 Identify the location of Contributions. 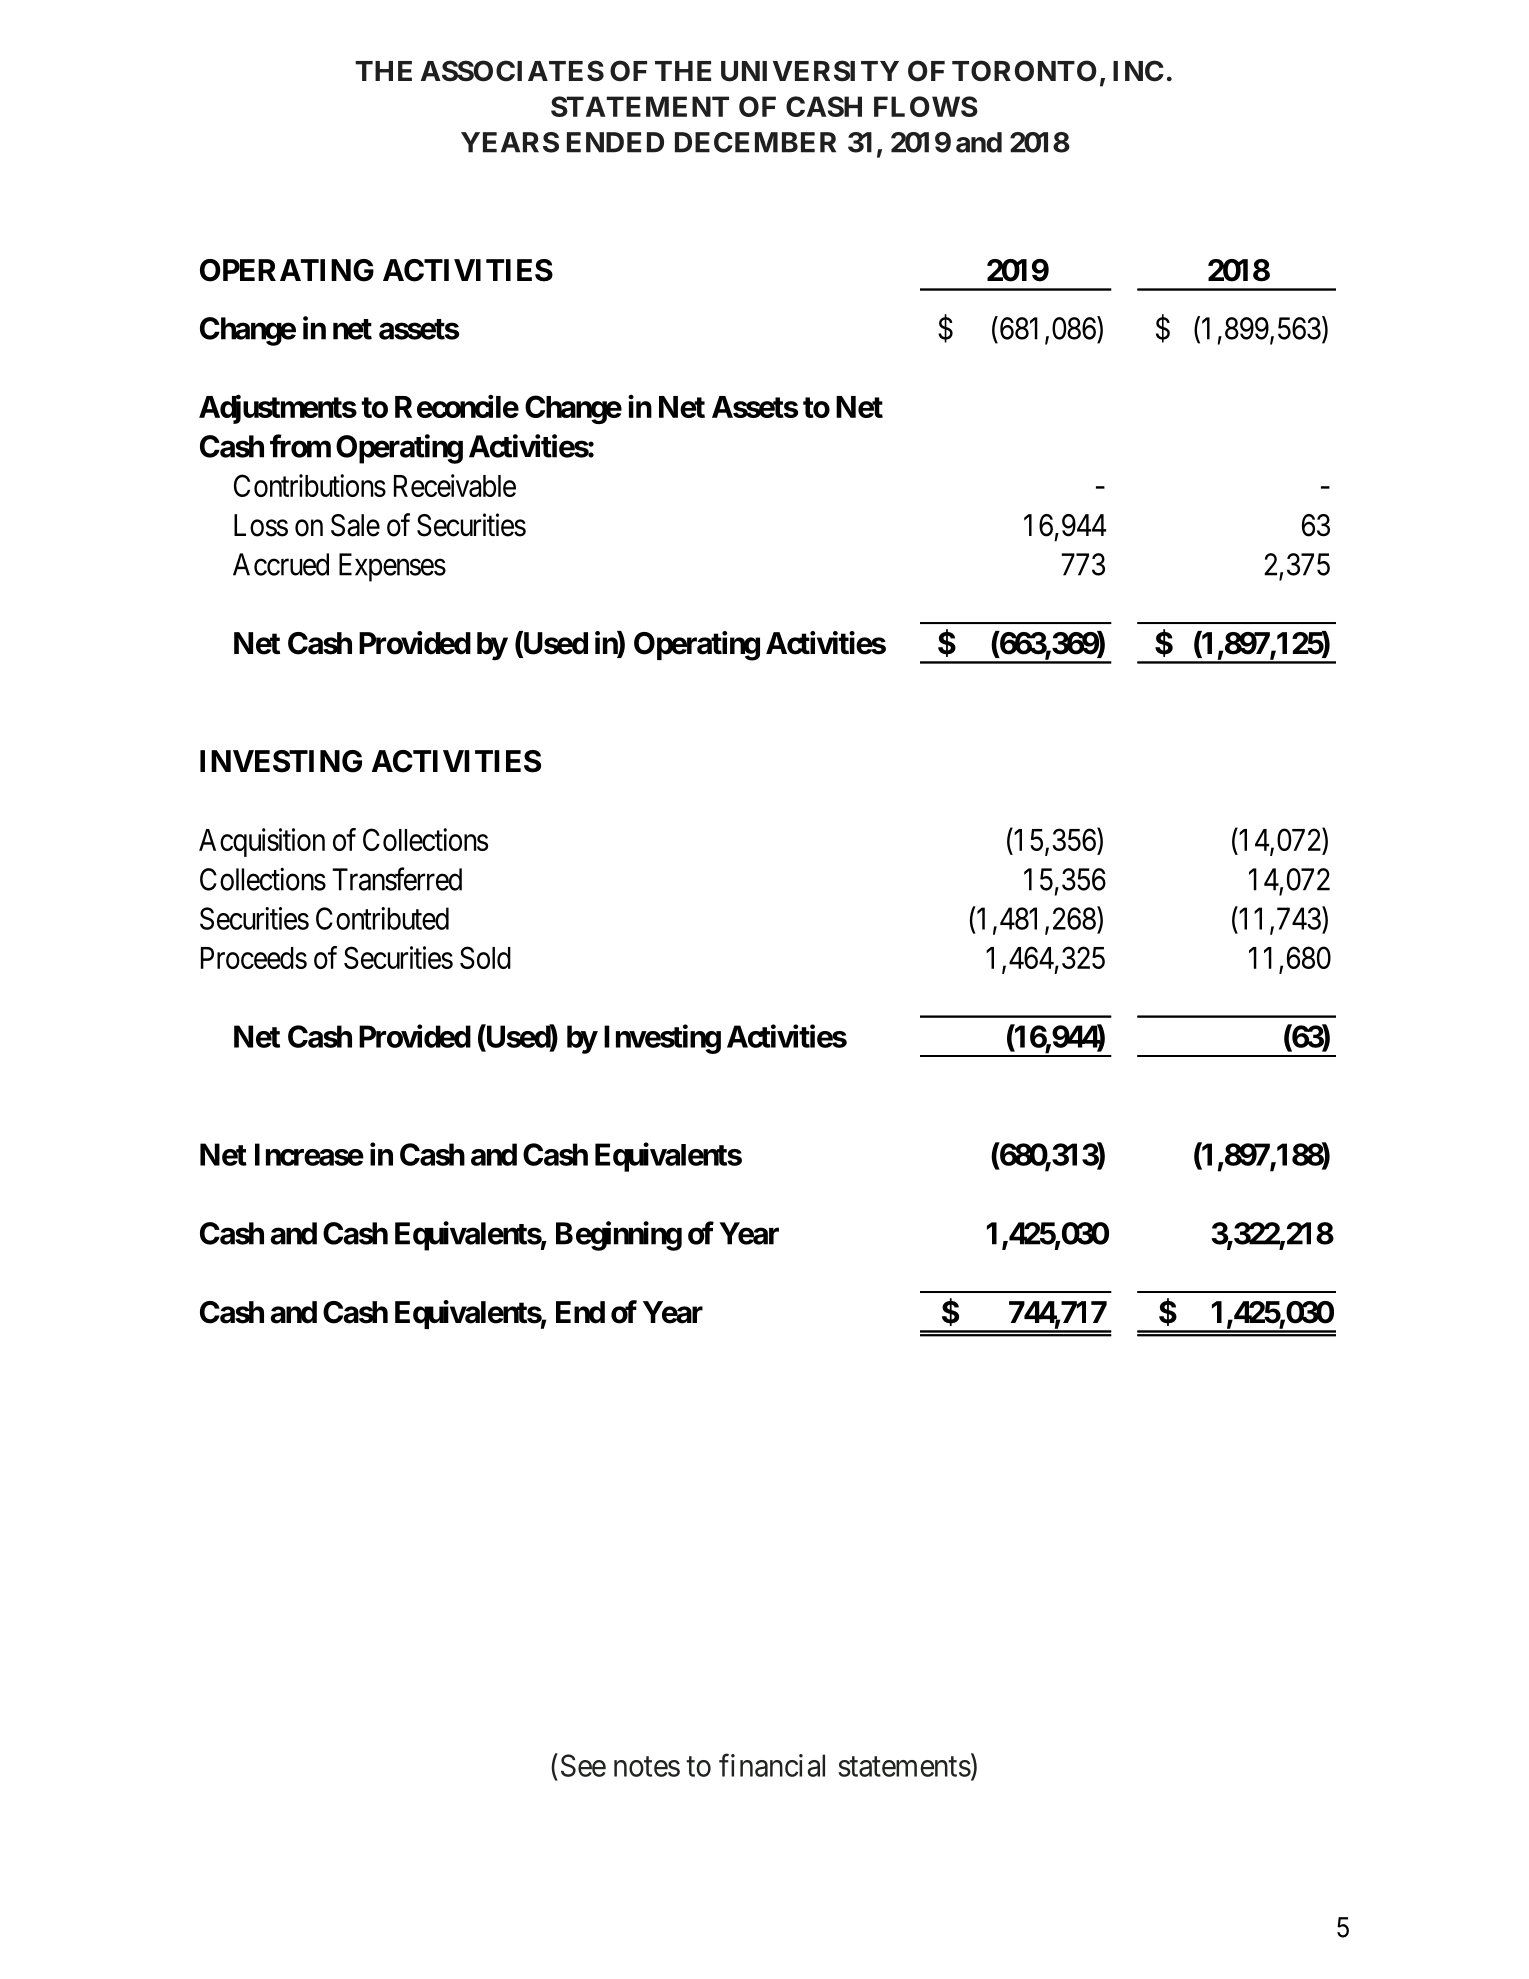
(310, 485).
